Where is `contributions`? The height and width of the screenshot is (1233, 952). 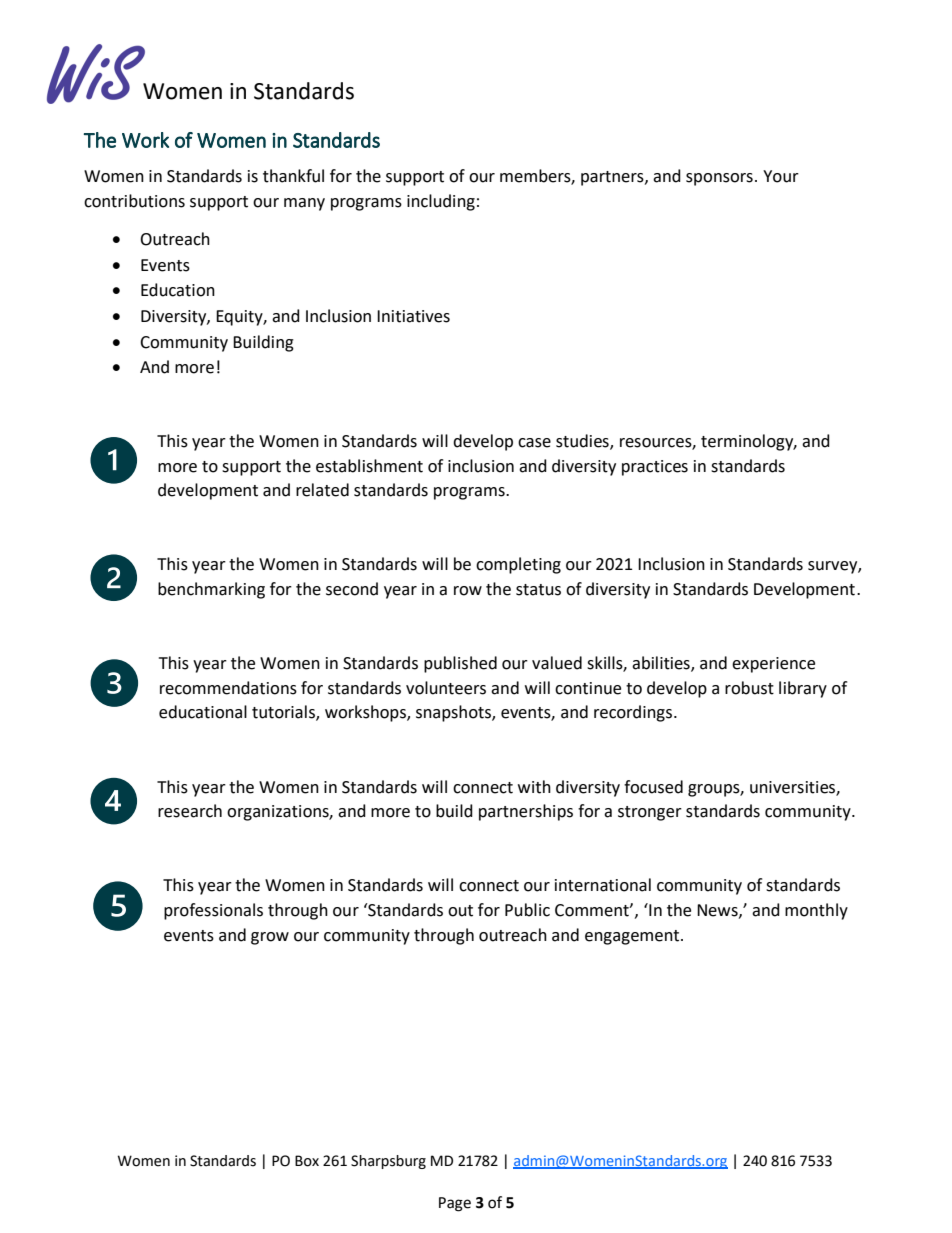 contributions is located at coordinates (134, 201).
